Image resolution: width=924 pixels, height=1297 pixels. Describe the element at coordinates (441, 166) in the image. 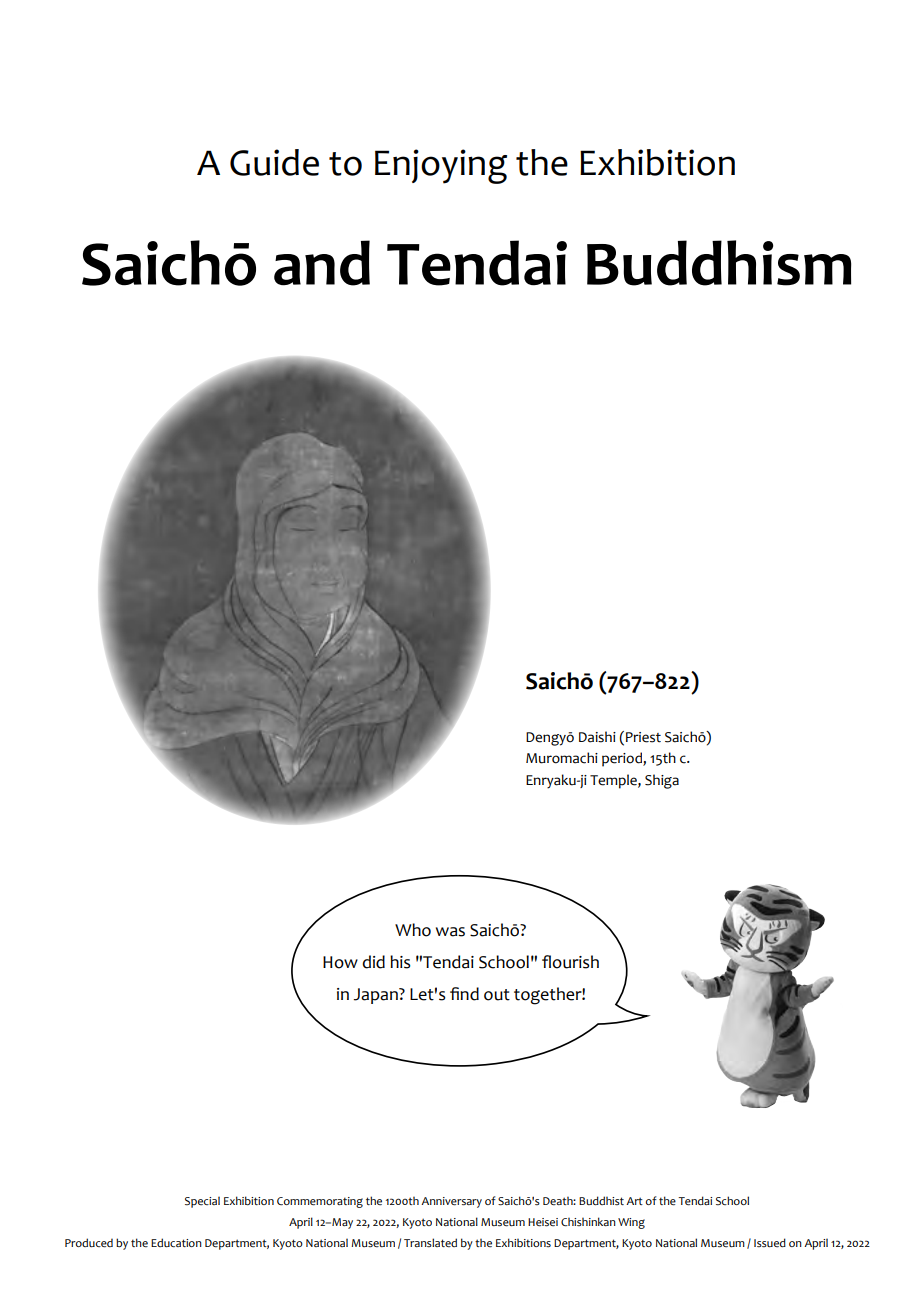

I see `Enjoying` at that location.
